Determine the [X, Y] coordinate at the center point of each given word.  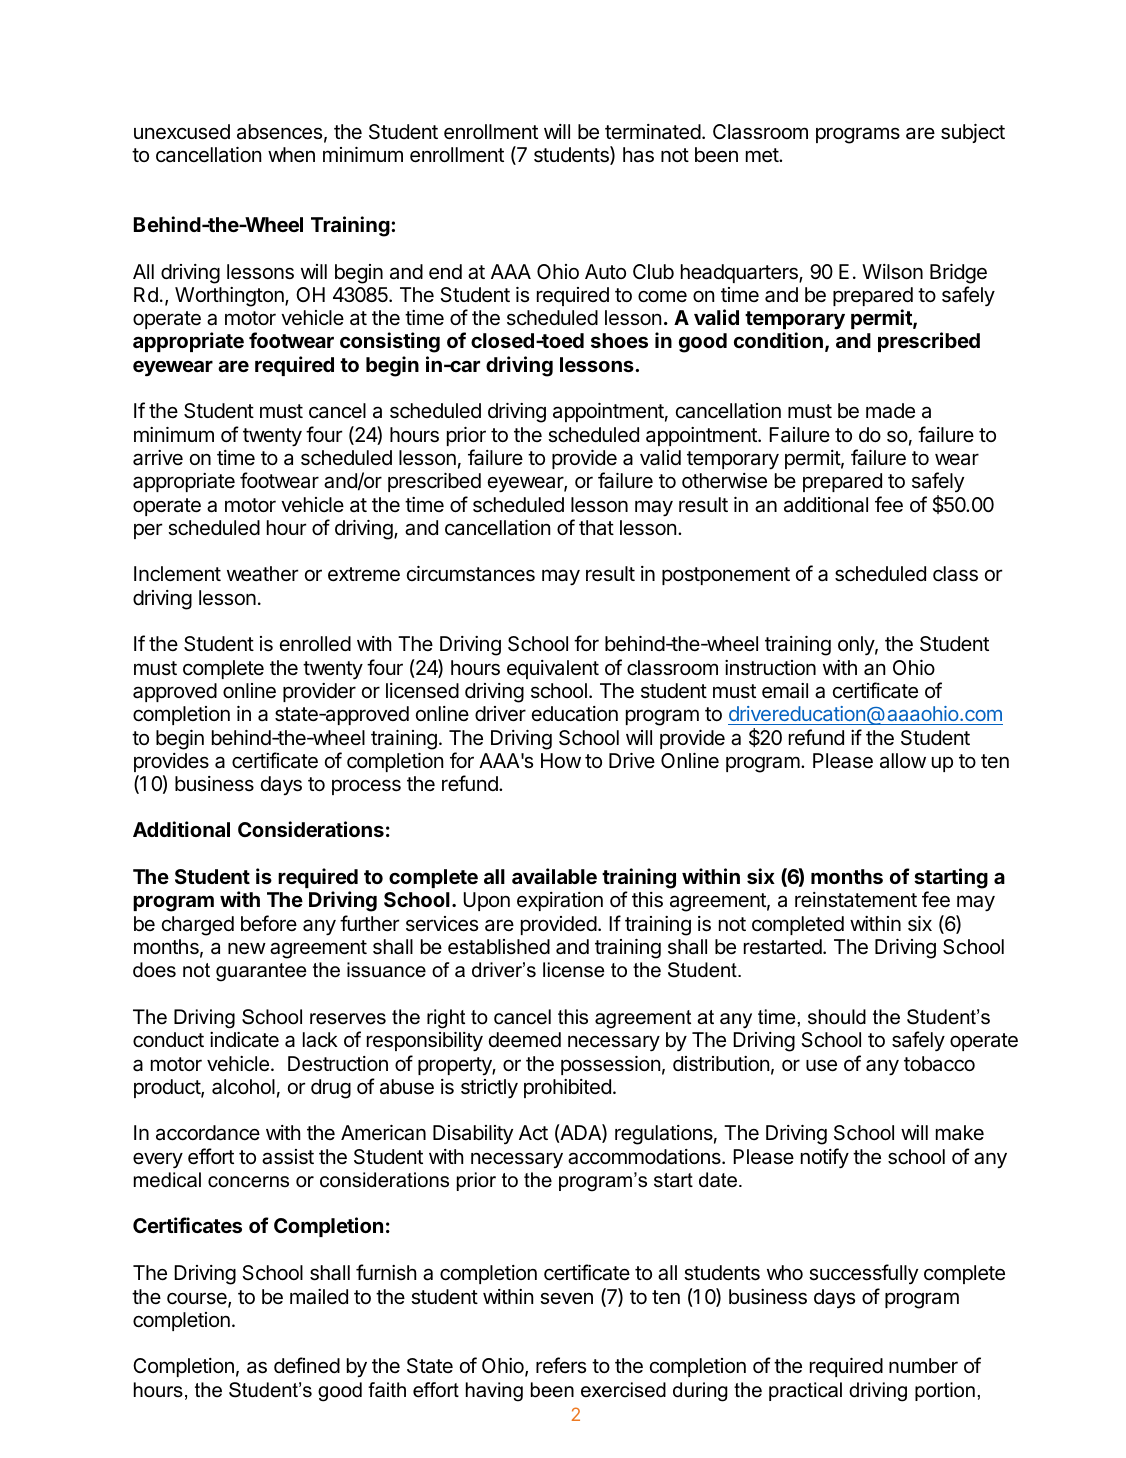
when [291, 155]
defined [307, 1365]
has [638, 155]
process [366, 787]
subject [973, 133]
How [561, 760]
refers [561, 1365]
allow [903, 761]
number [923, 1365]
